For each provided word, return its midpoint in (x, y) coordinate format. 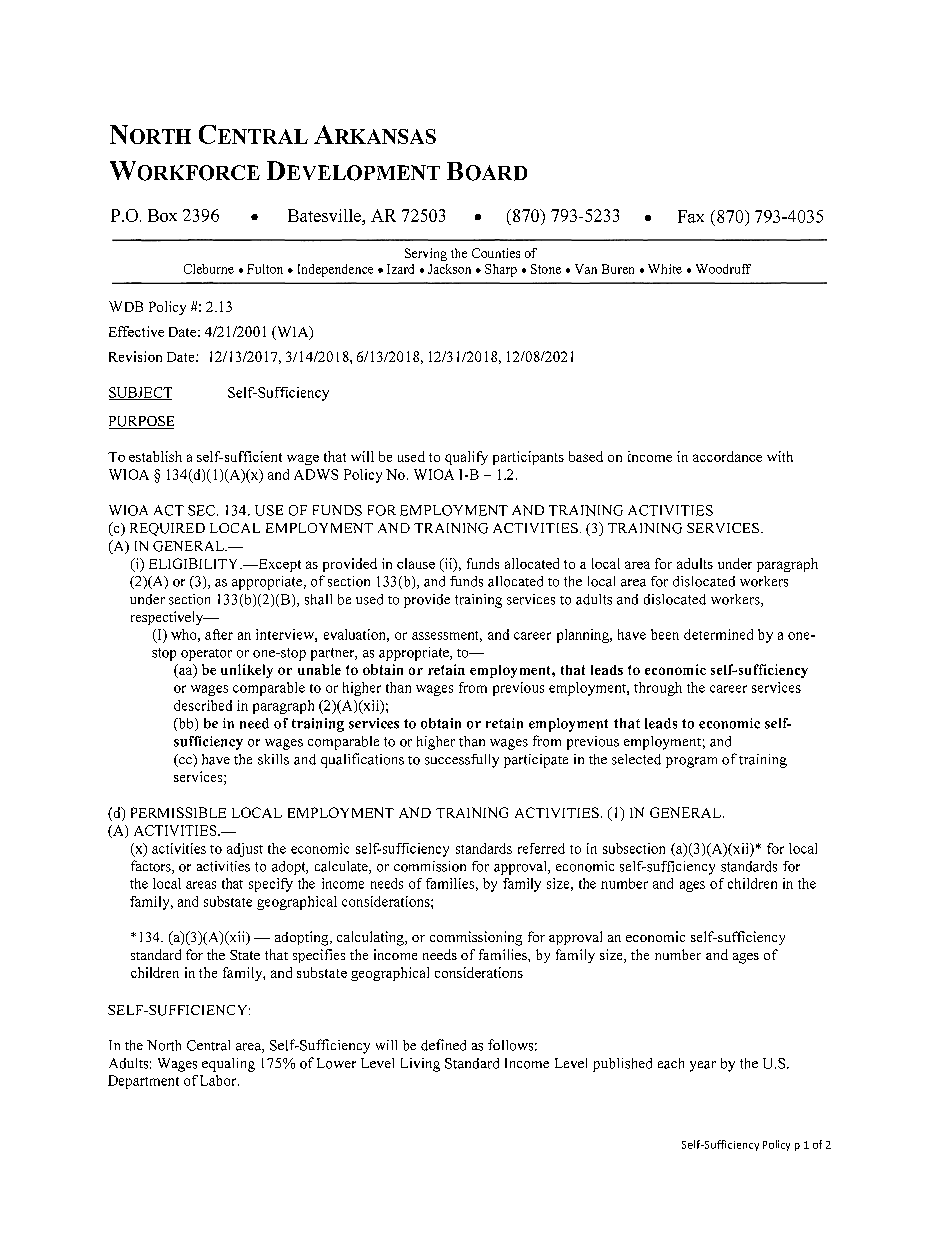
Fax (691, 216)
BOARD (487, 171)
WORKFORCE (185, 171)
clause (416, 563)
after (219, 634)
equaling (228, 1065)
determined (718, 634)
